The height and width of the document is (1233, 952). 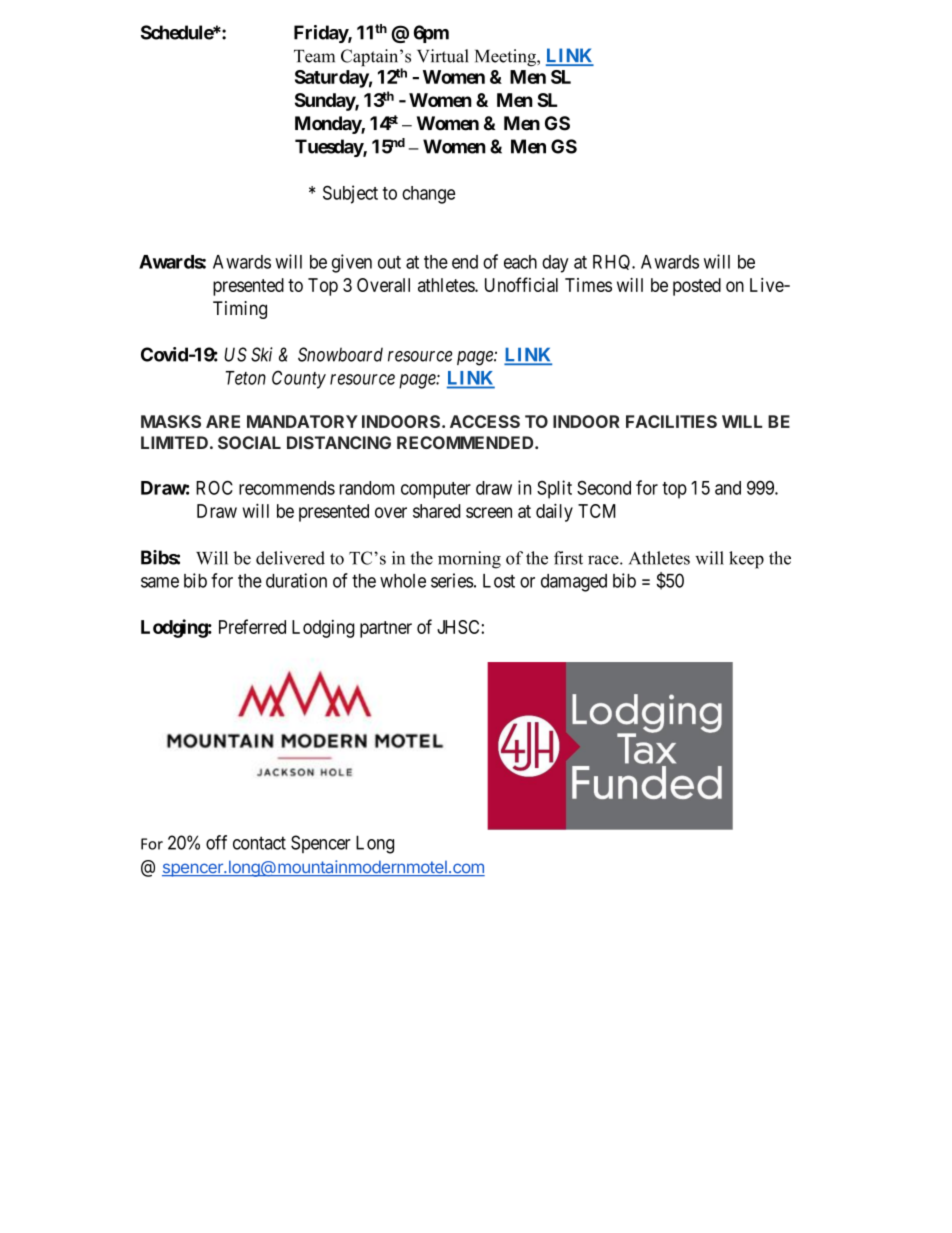 What do you see at coordinates (506, 58) in the document?
I see `Meeting` at bounding box center [506, 58].
